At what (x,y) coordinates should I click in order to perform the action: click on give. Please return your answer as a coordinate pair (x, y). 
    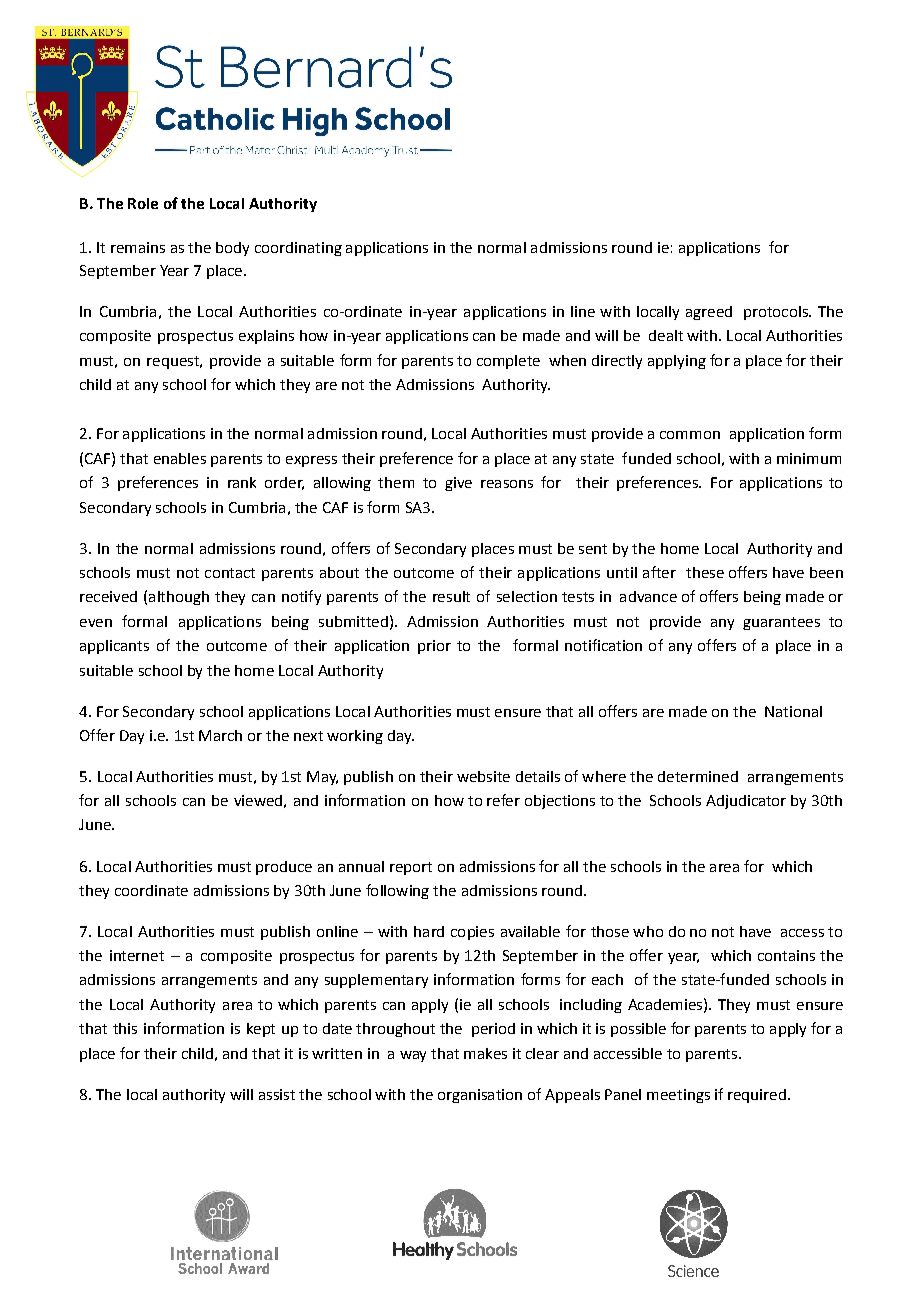
    Looking at the image, I should click on (458, 484).
